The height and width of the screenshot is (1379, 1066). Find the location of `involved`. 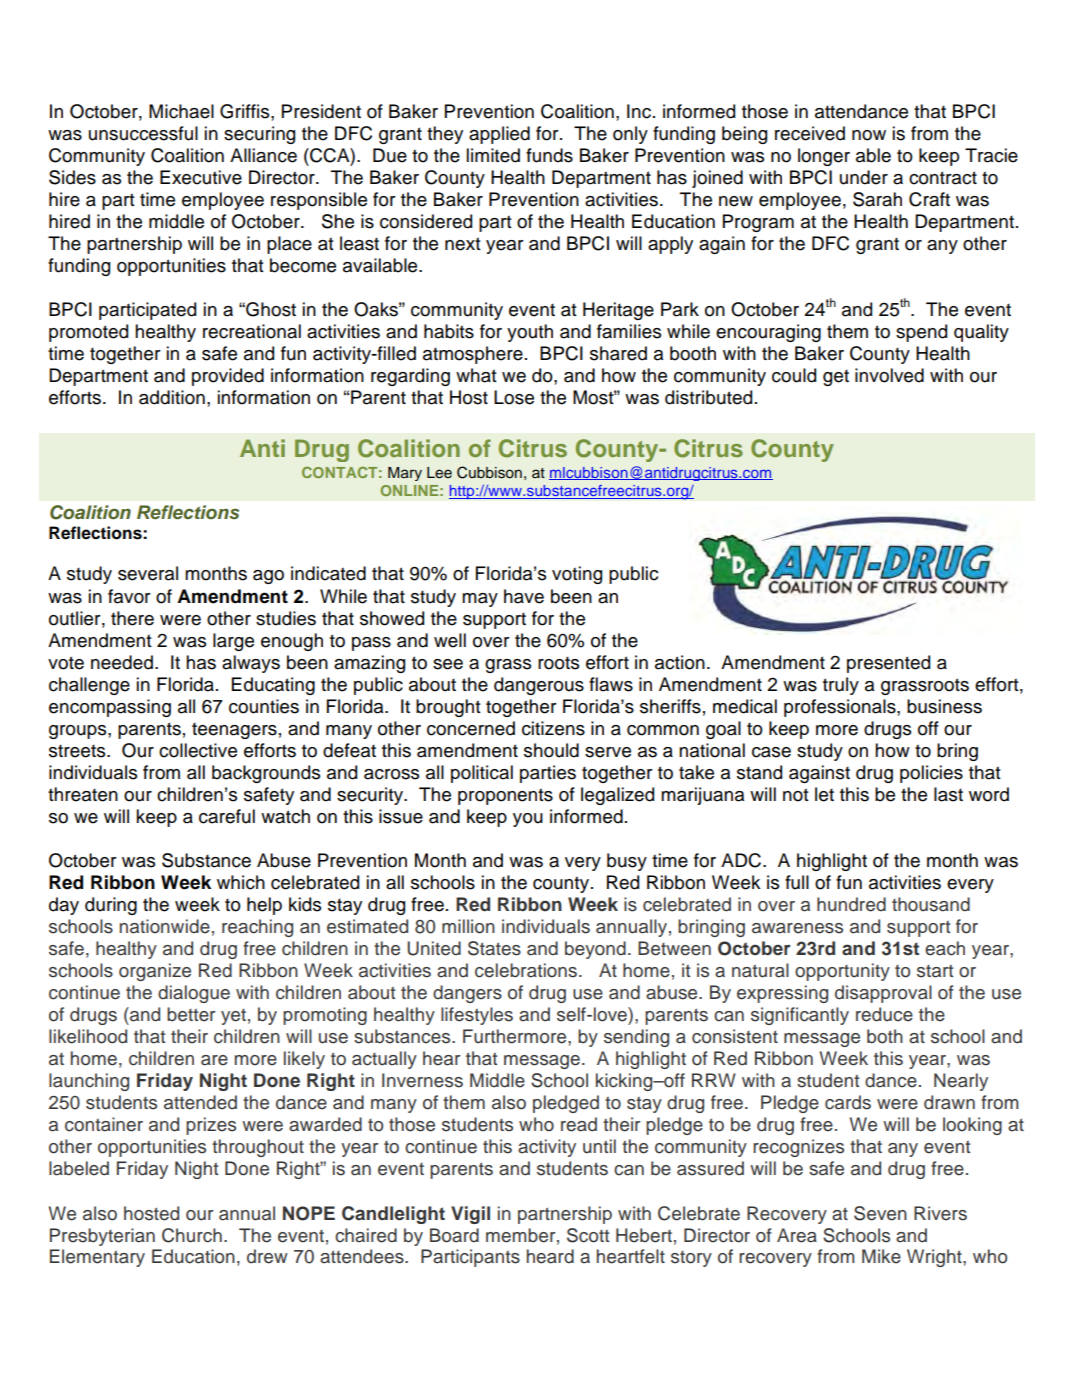

involved is located at coordinates (889, 375).
